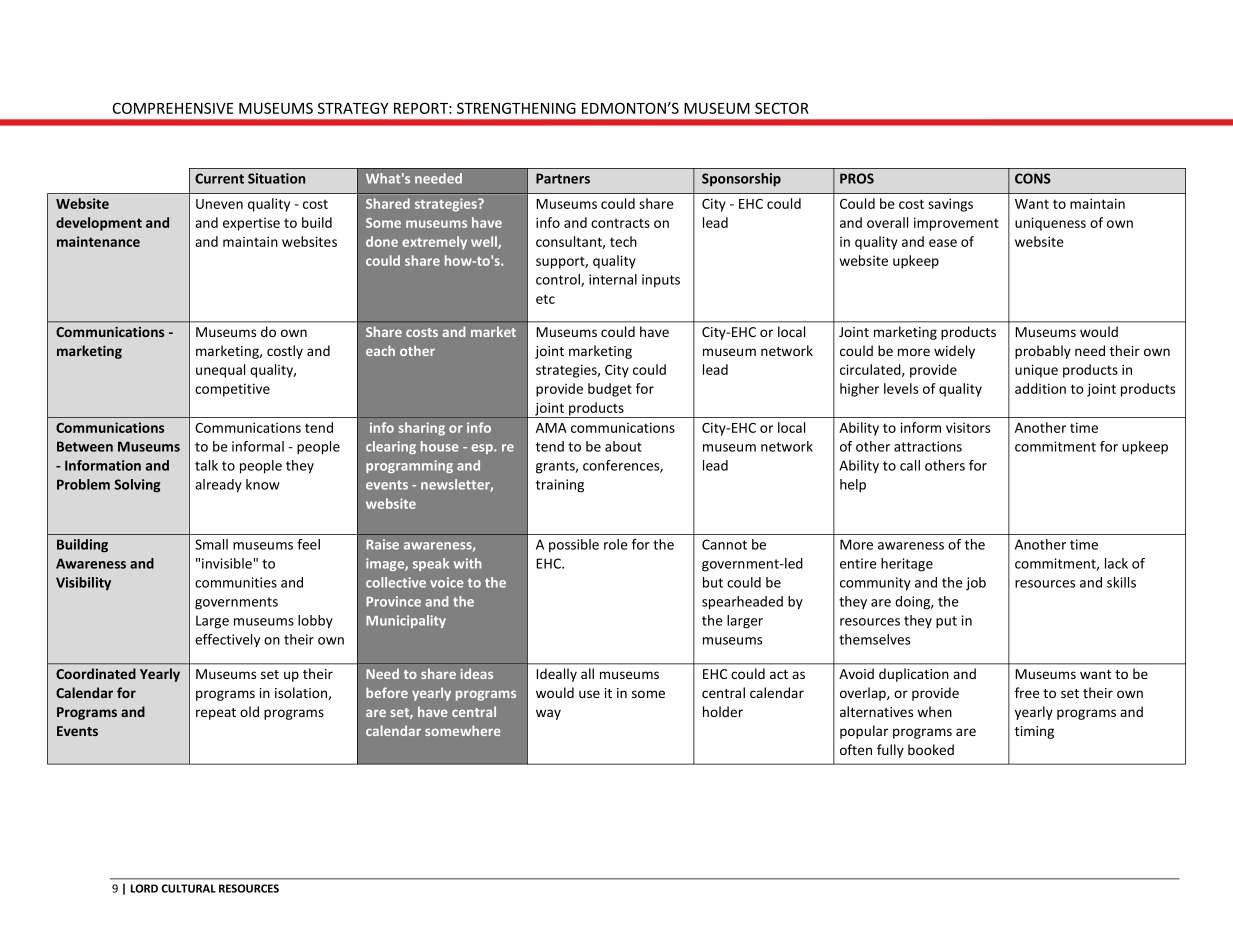 This screenshot has width=1233, height=952. Describe the element at coordinates (173, 108) in the screenshot. I see `COMPREHENSIVE` at that location.
